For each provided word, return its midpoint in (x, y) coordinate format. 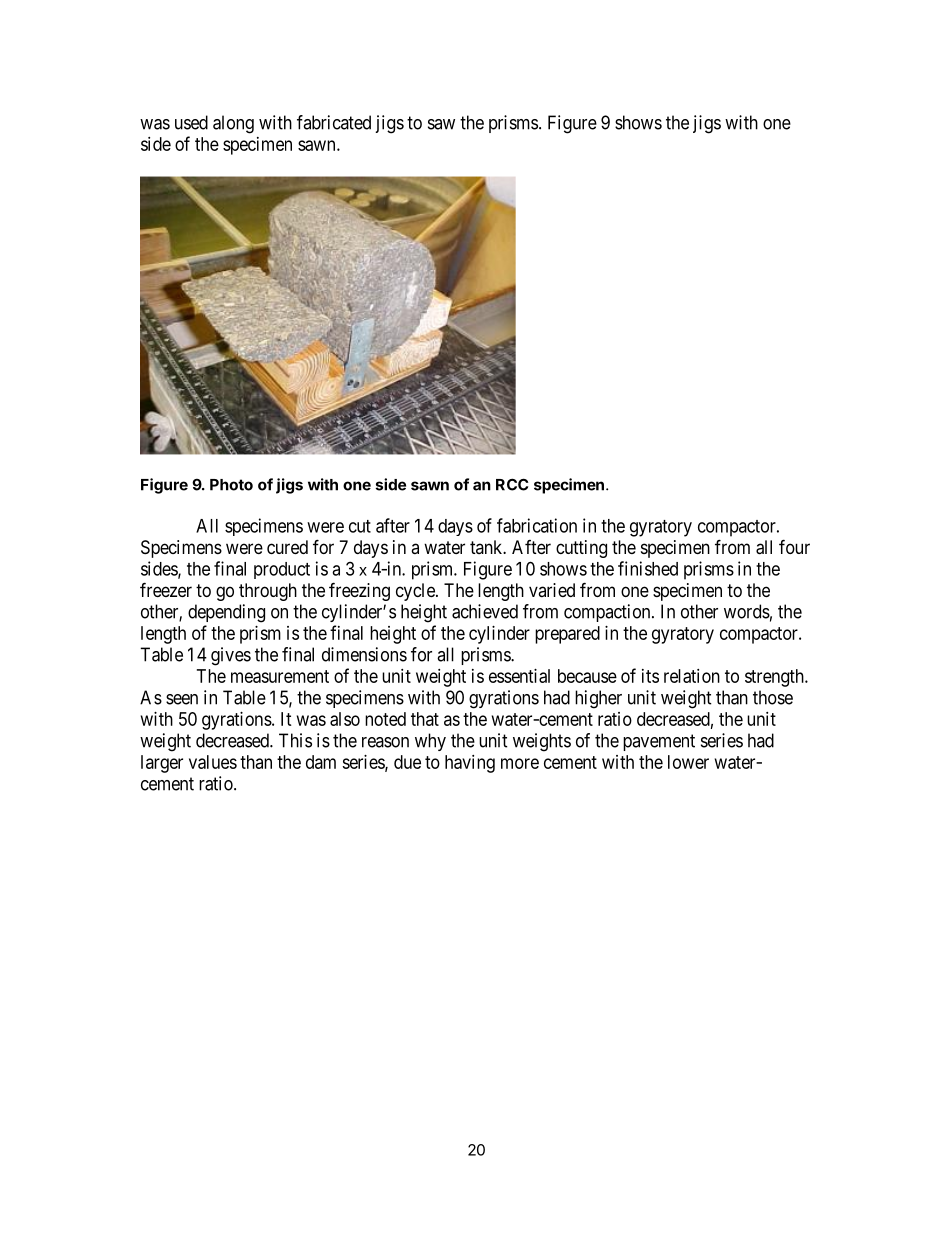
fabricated (334, 122)
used (191, 122)
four (794, 546)
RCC (512, 484)
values (213, 762)
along (233, 124)
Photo (231, 485)
